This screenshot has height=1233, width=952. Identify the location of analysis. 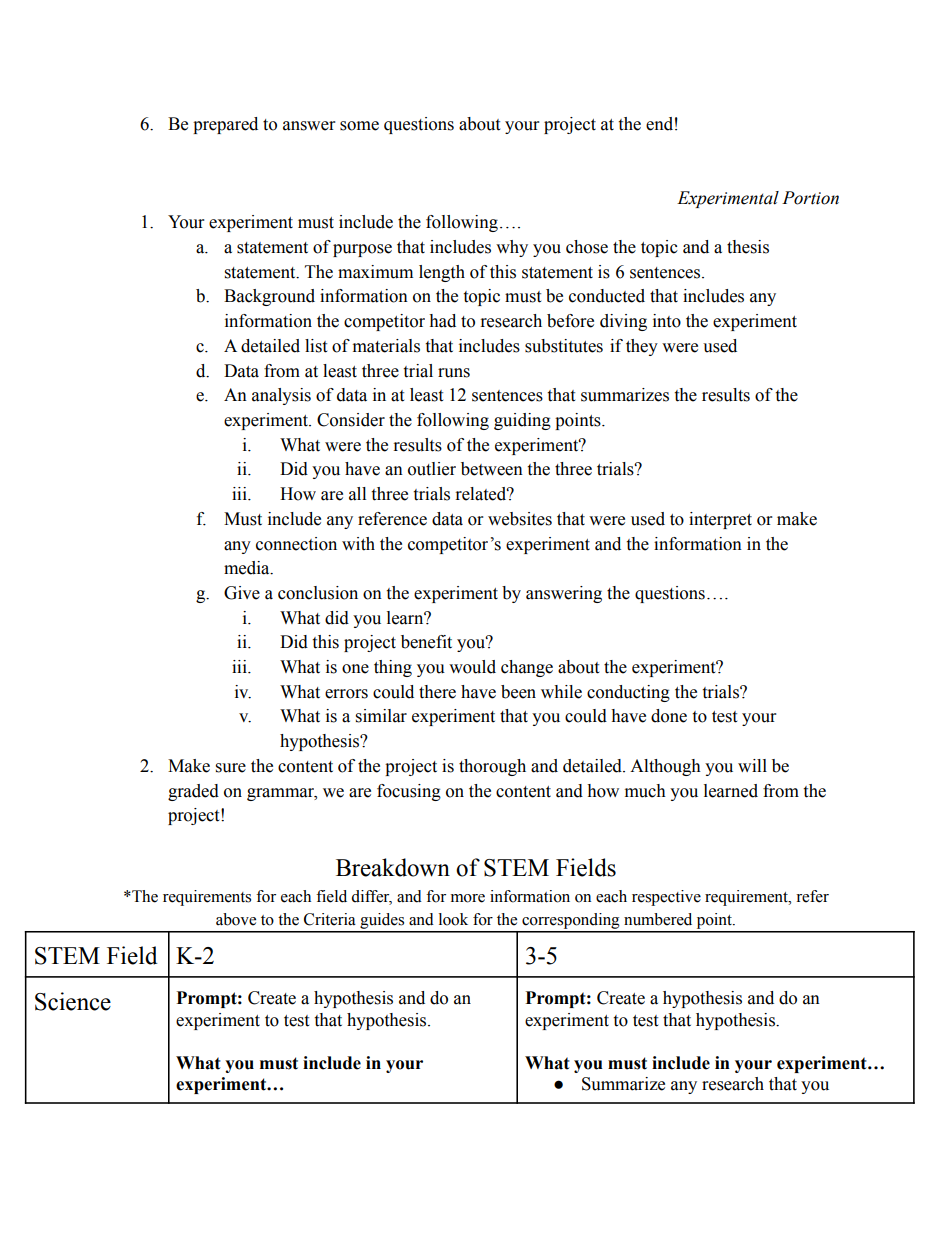
(281, 396).
